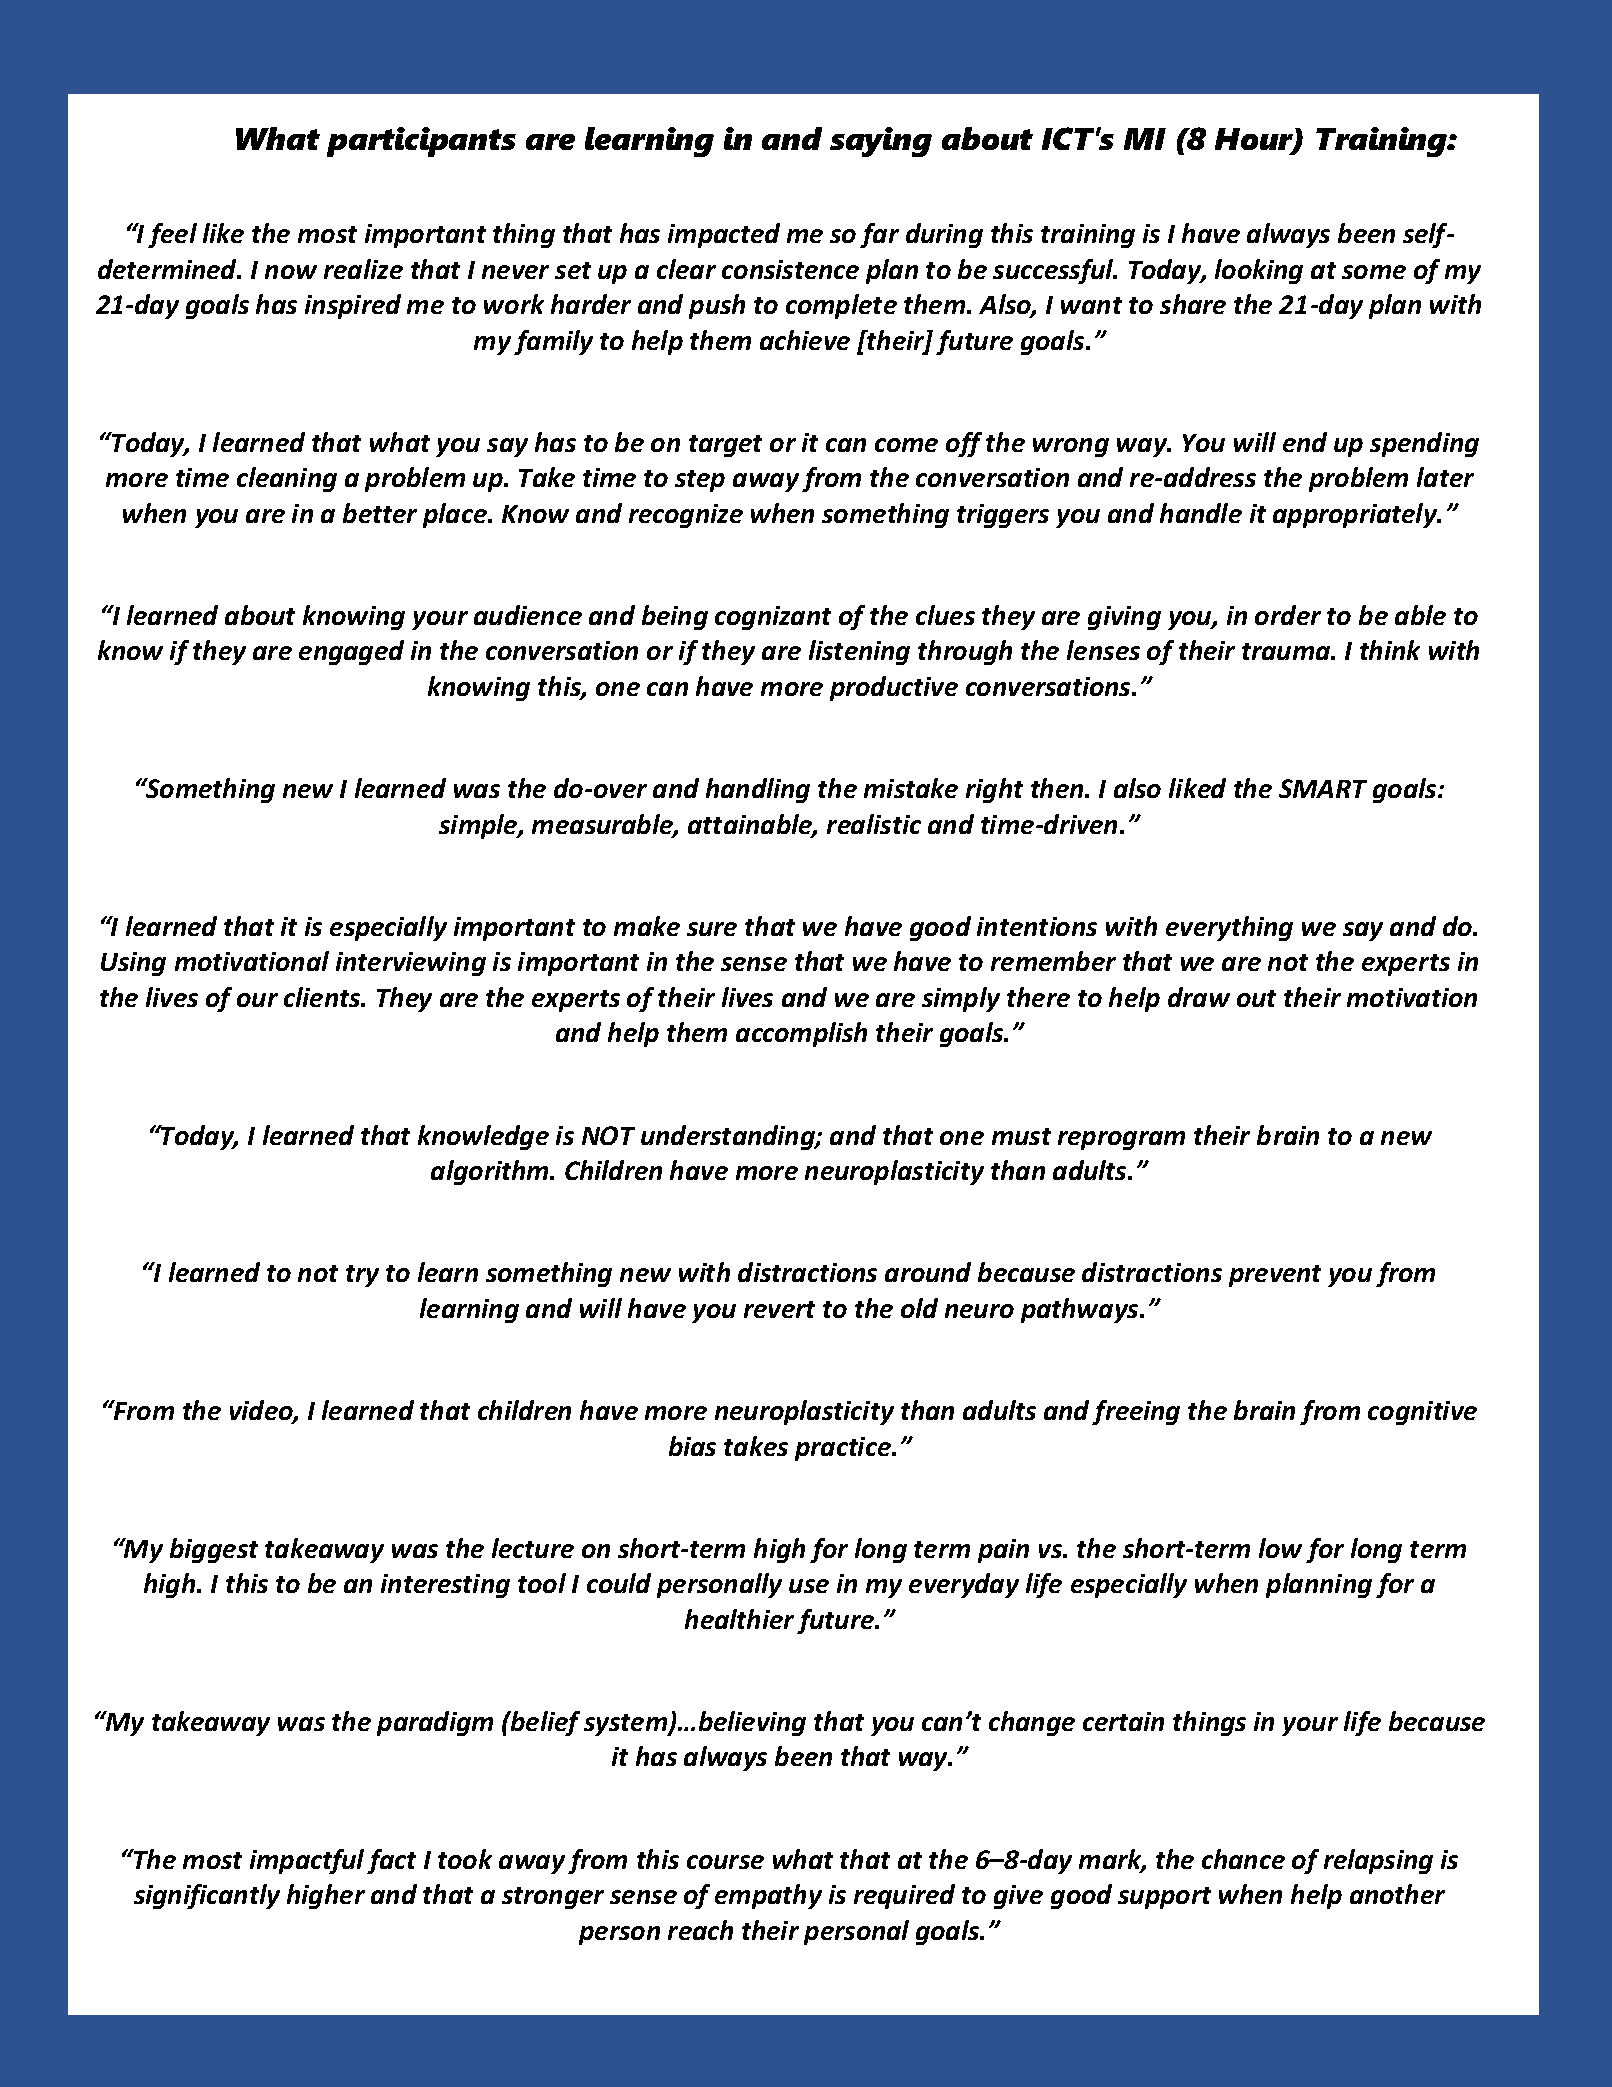  Describe the element at coordinates (724, 235) in the image. I see `impacted` at that location.
